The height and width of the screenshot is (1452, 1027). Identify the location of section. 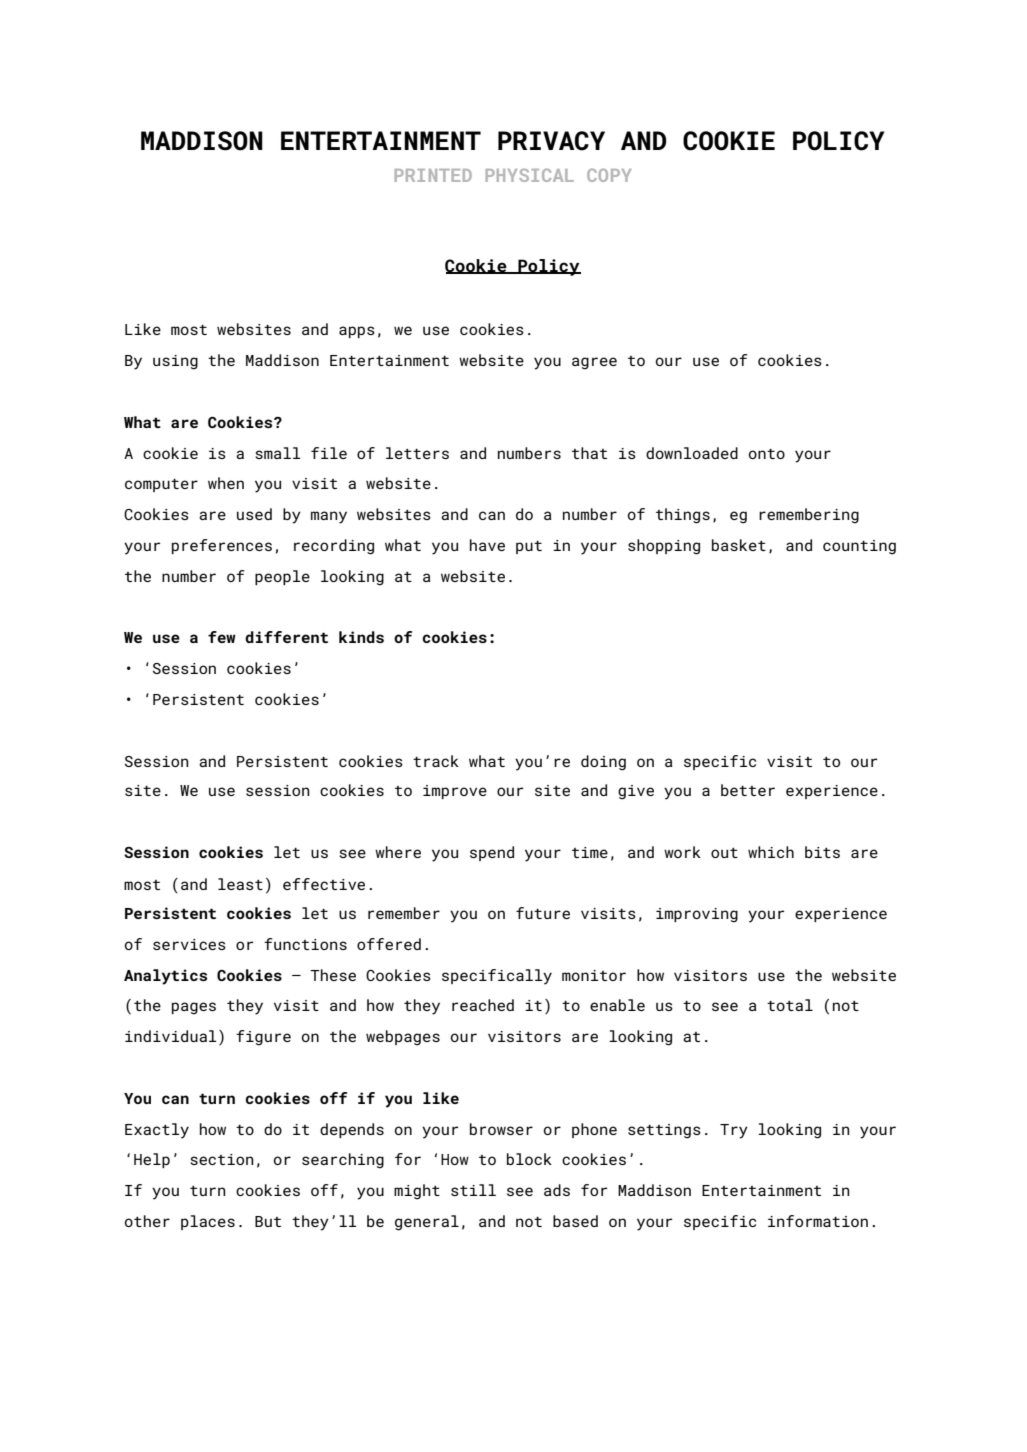
(222, 1159).
